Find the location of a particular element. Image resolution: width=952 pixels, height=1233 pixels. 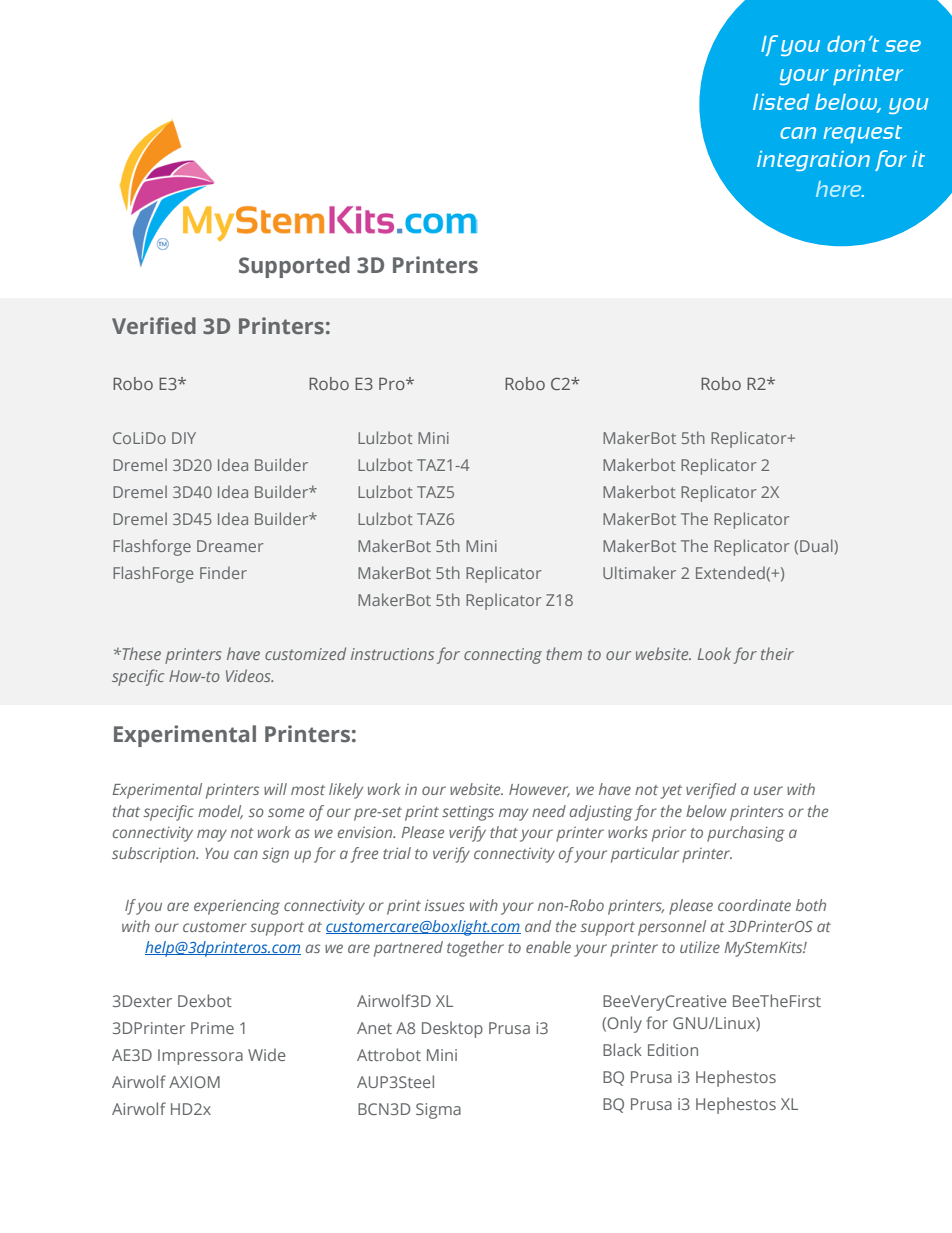

DIY is located at coordinates (184, 438).
